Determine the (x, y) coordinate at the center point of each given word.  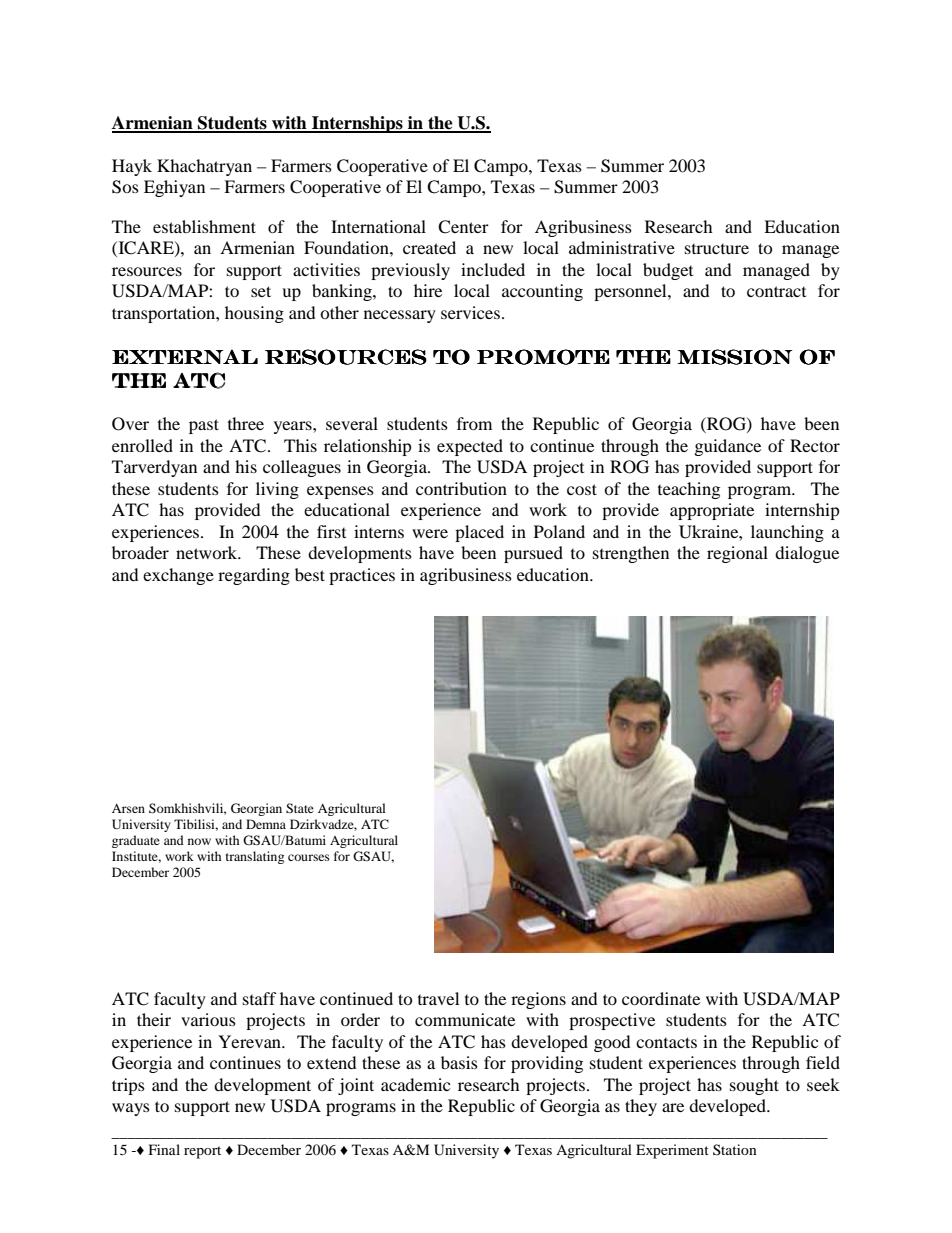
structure (717, 248)
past (204, 426)
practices (362, 576)
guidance (727, 447)
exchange (178, 576)
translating (255, 857)
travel (438, 998)
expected (470, 447)
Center (463, 227)
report (202, 1152)
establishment (204, 226)
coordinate (661, 998)
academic (415, 1084)
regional (737, 554)
